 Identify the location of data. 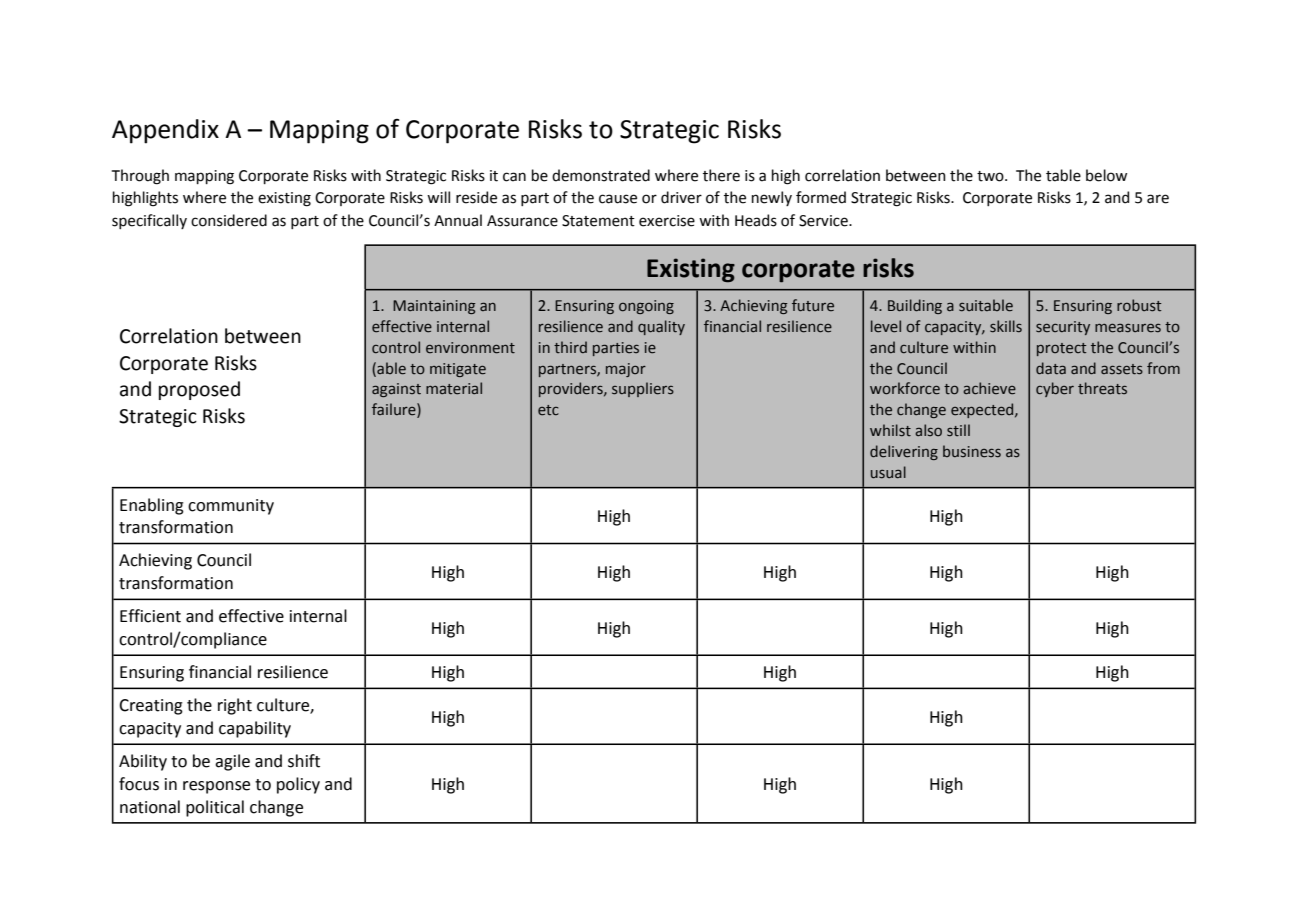
(1051, 368).
